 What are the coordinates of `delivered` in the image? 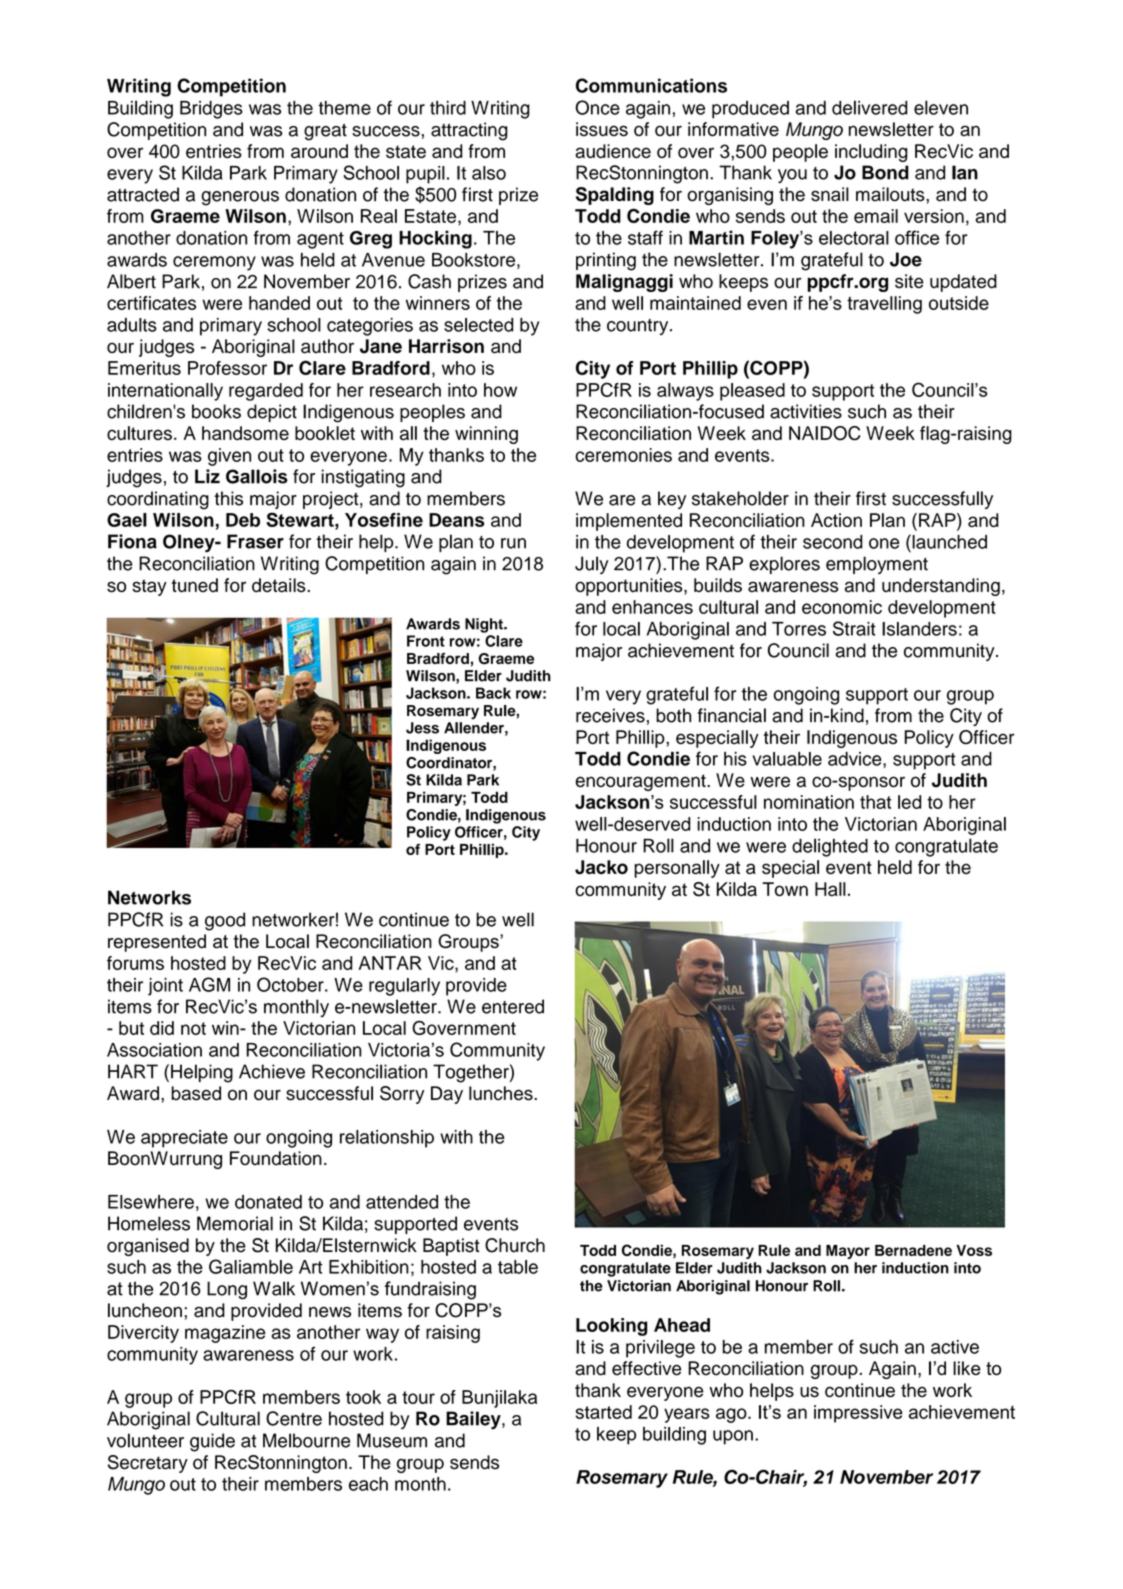 It's located at (870, 107).
